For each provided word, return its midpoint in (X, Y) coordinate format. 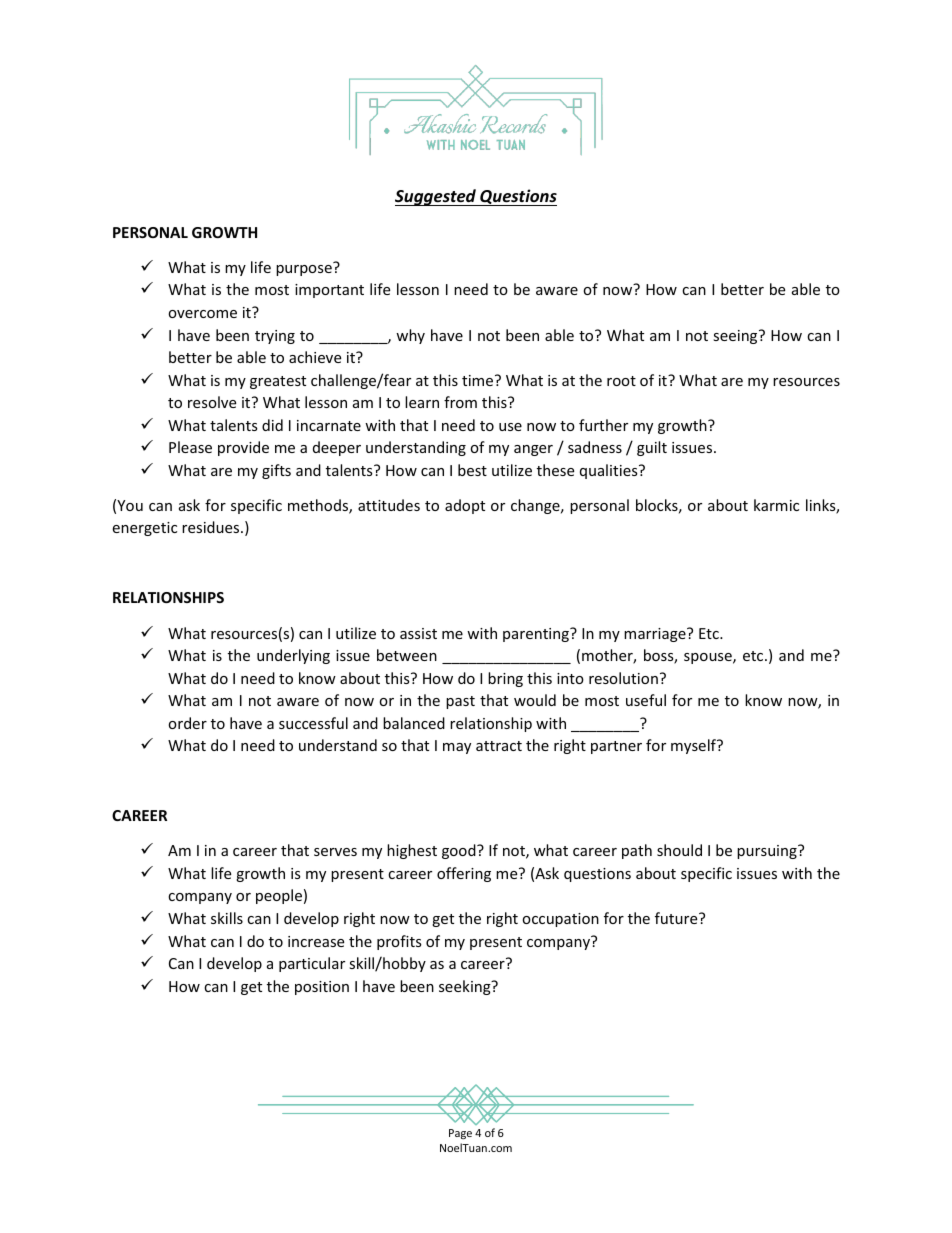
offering (464, 874)
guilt (652, 448)
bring (505, 679)
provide (243, 448)
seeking (466, 987)
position (322, 988)
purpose (304, 270)
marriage (656, 635)
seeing (736, 337)
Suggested (437, 197)
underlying (293, 656)
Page (460, 1134)
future (677, 918)
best (472, 470)
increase (316, 941)
